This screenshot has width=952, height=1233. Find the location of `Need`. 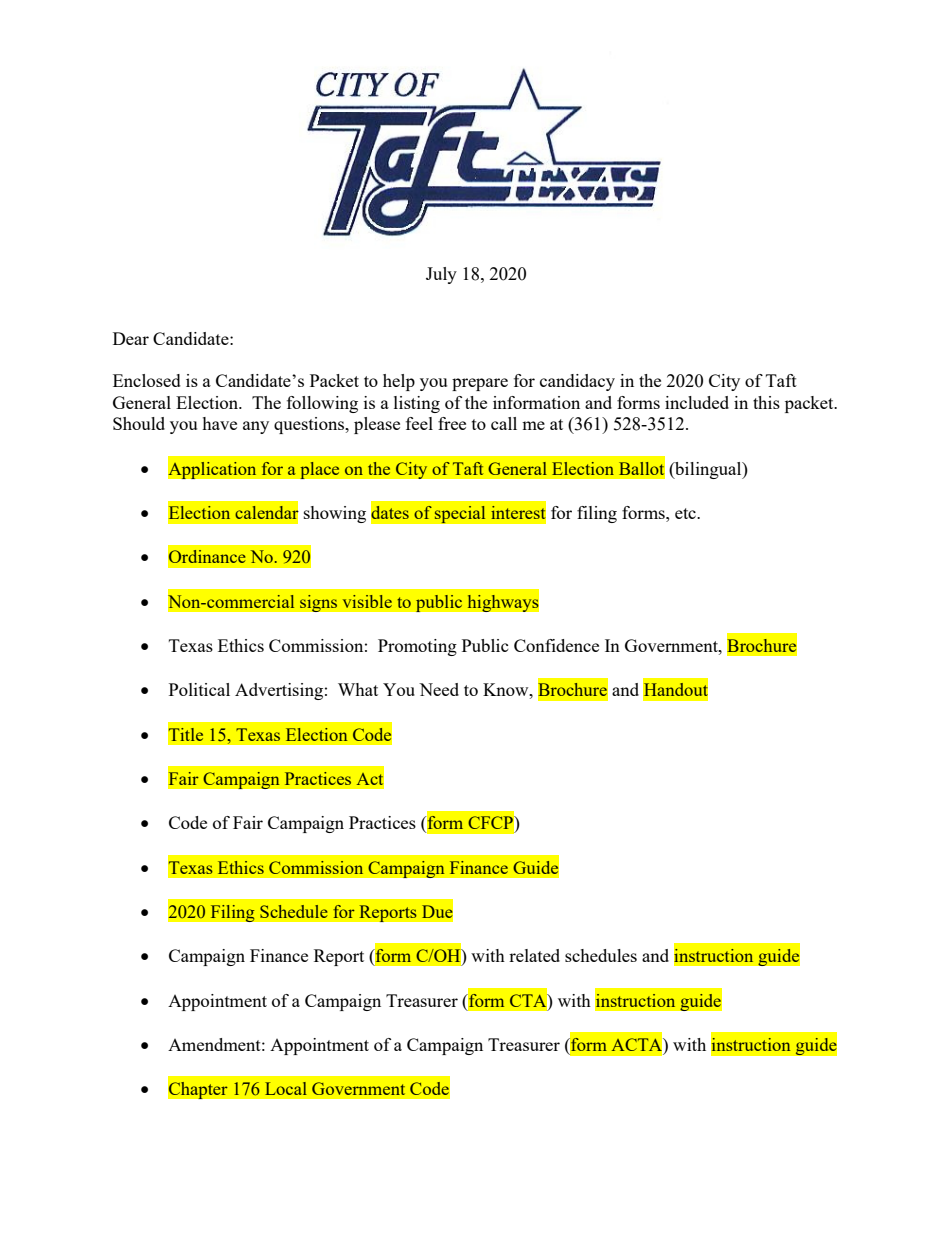

Need is located at coordinates (439, 689).
